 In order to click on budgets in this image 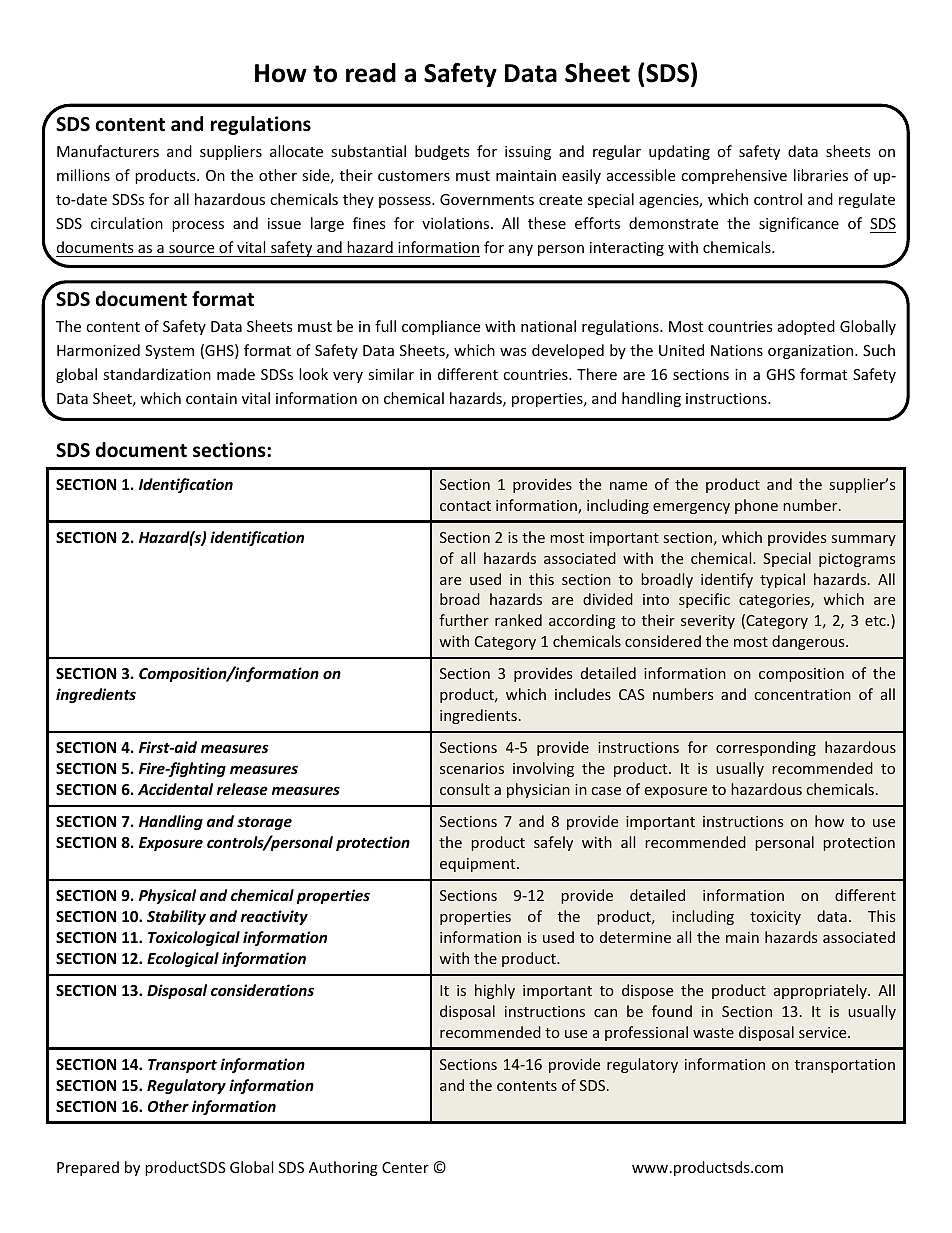, I will do `click(442, 152)`.
